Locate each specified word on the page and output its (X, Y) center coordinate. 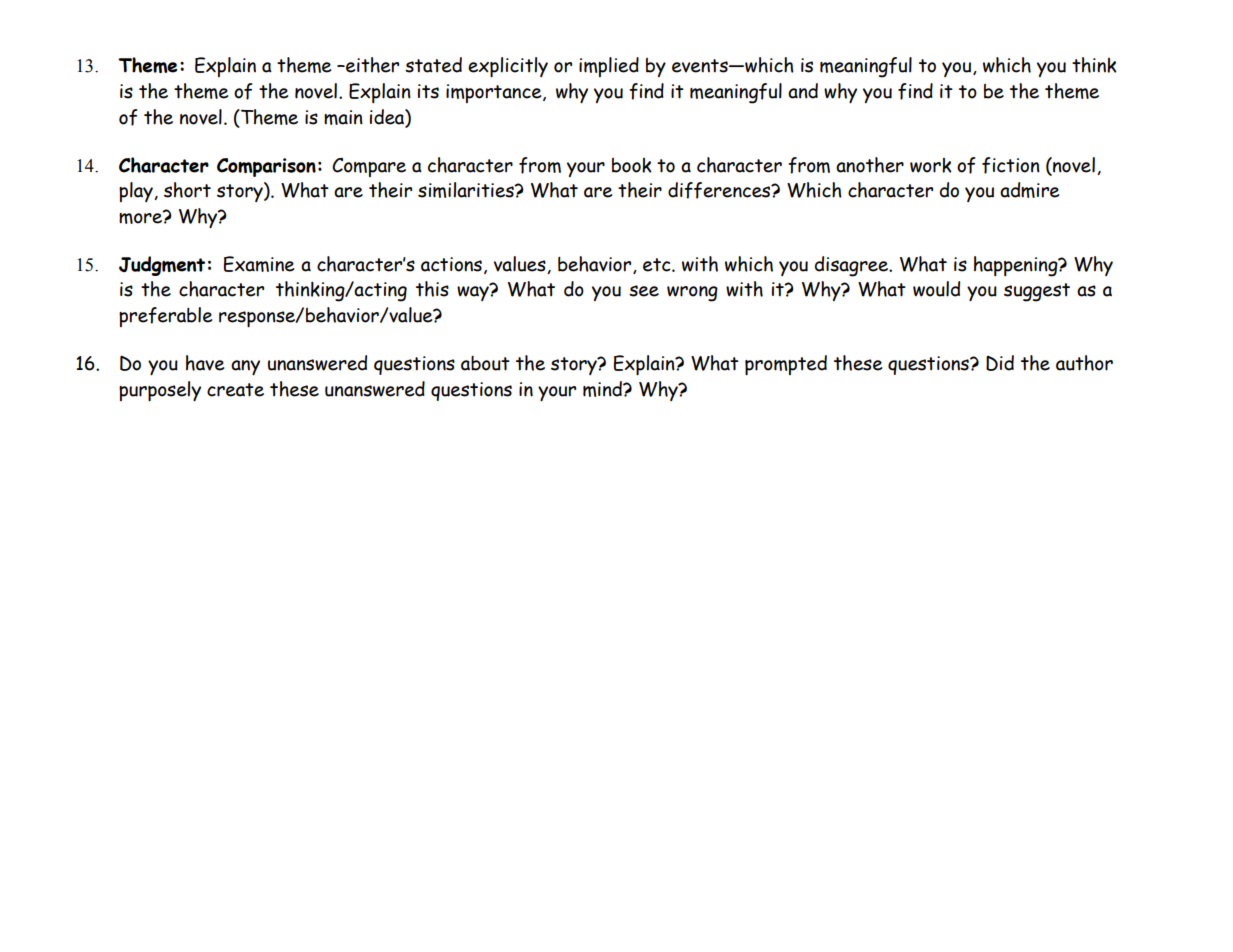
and (803, 91)
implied (609, 67)
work (931, 165)
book (632, 165)
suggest (1037, 292)
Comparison (266, 167)
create (235, 390)
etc (658, 265)
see (644, 291)
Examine (259, 264)
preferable (165, 317)
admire (1029, 190)
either (371, 65)
